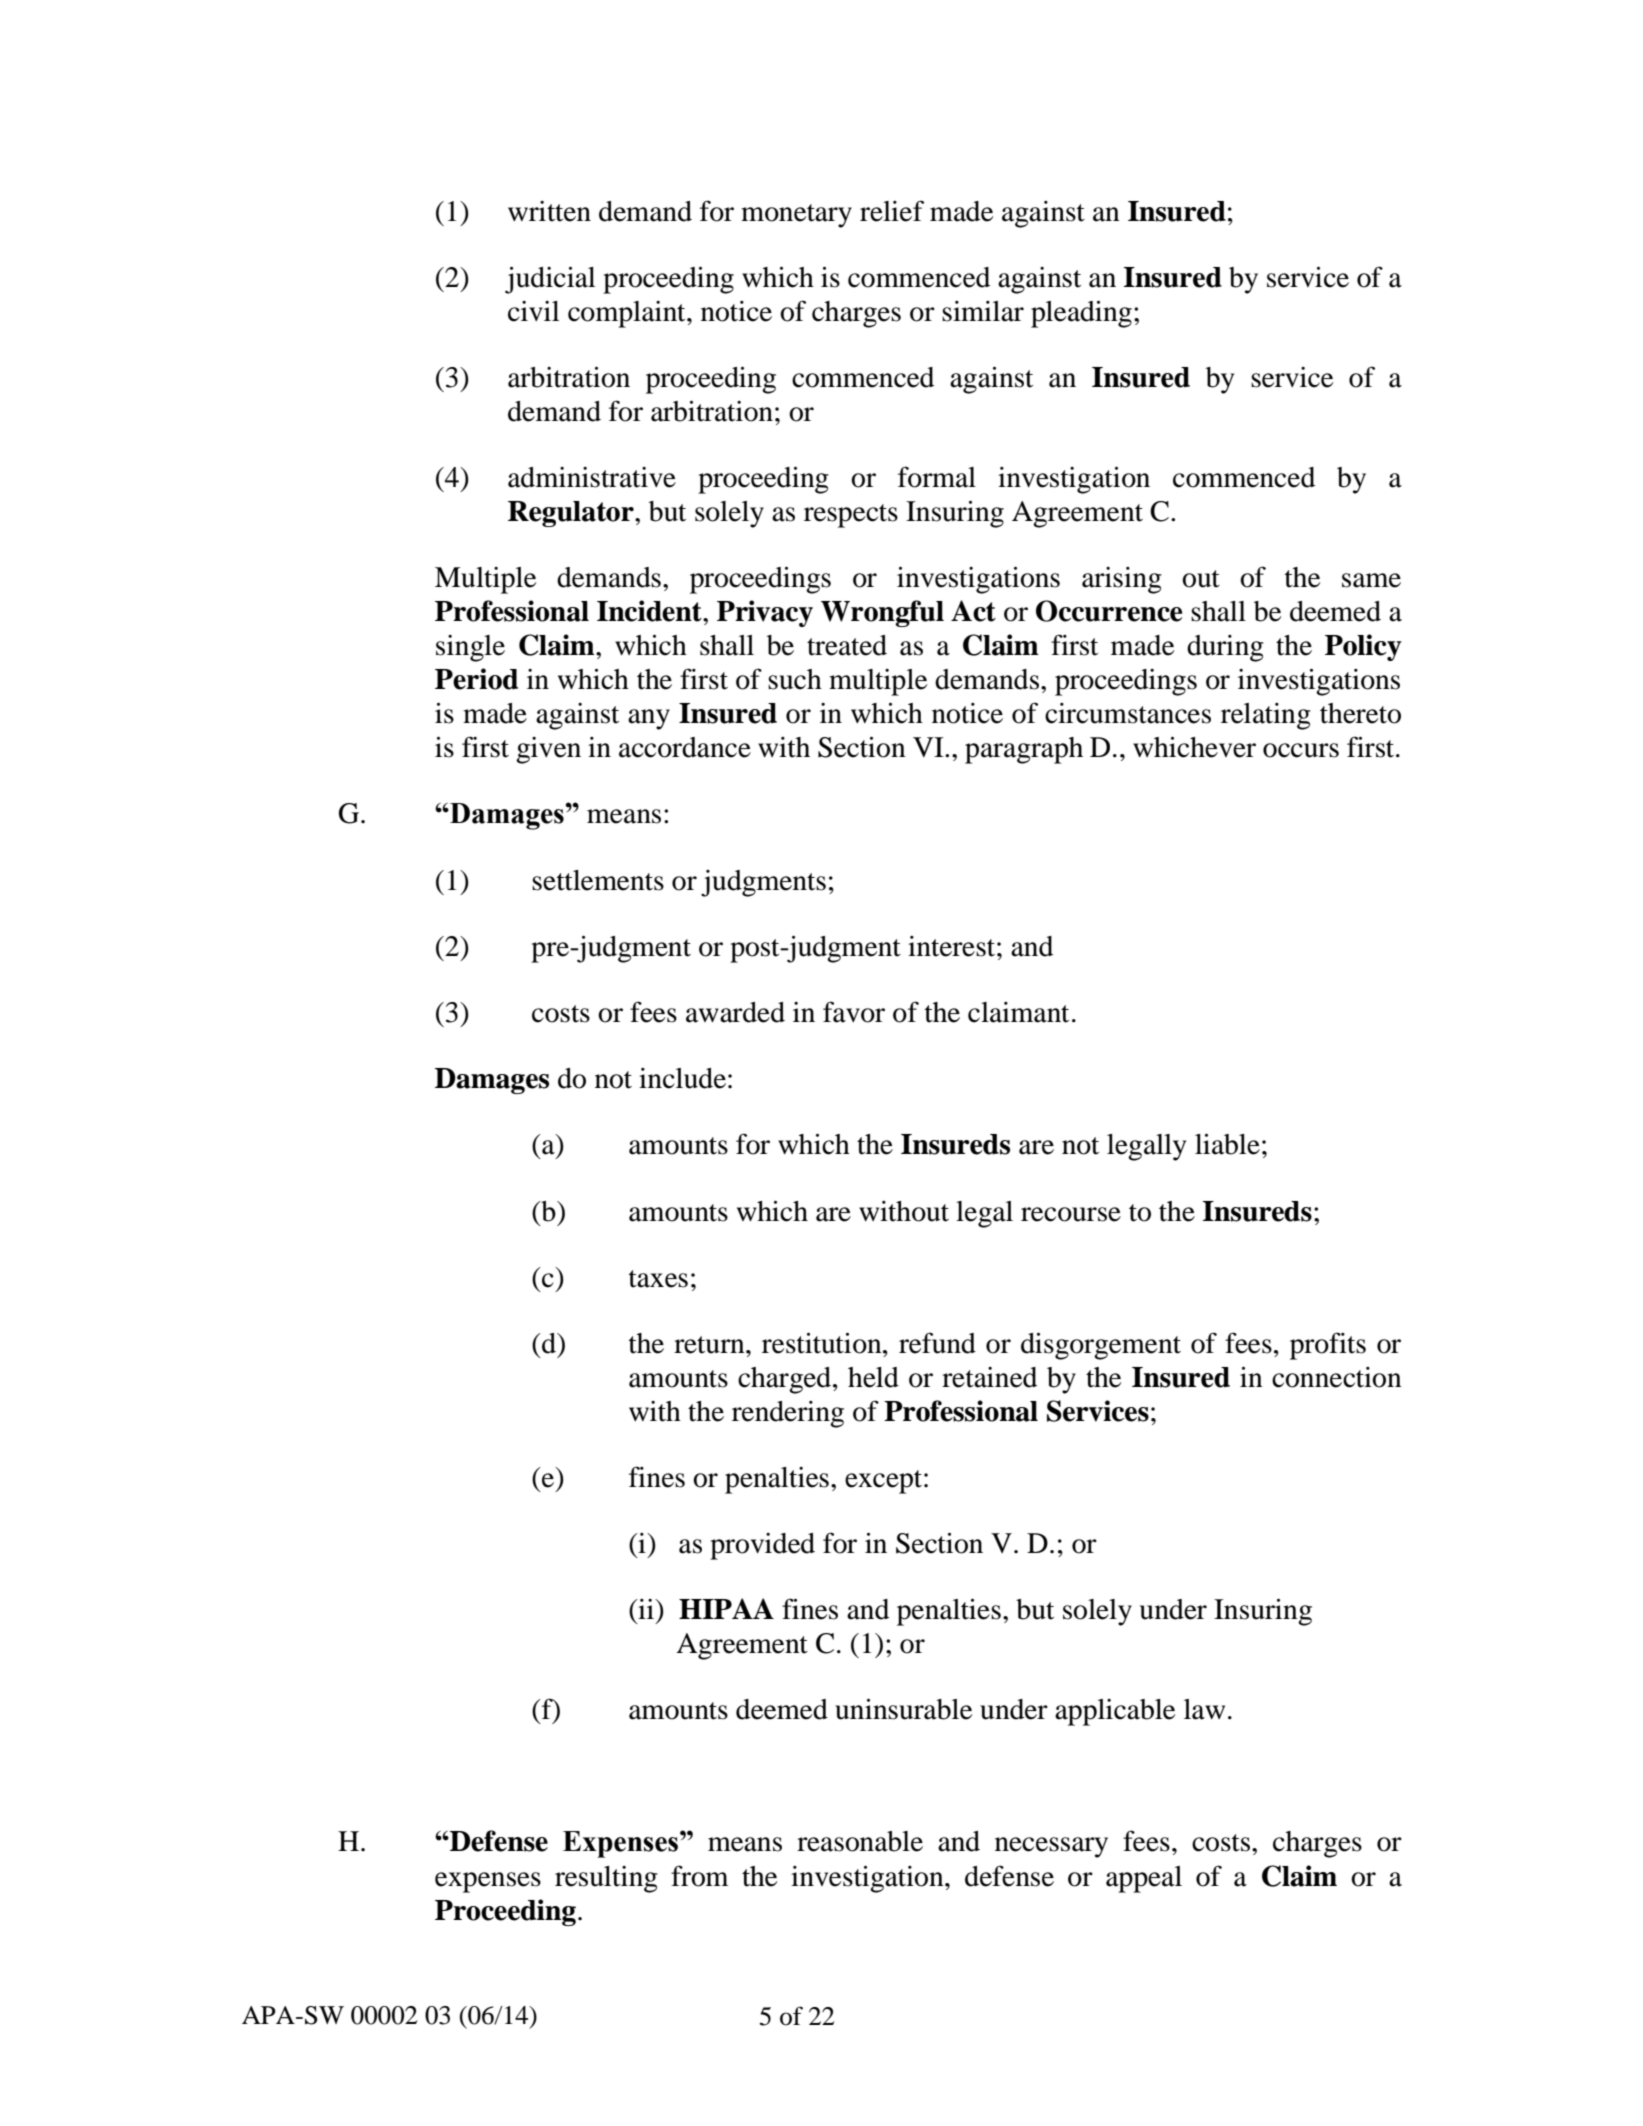 Image resolution: width=1643 pixels, height=2126 pixels. Describe the element at coordinates (1081, 314) in the screenshot. I see `pleading` at that location.
